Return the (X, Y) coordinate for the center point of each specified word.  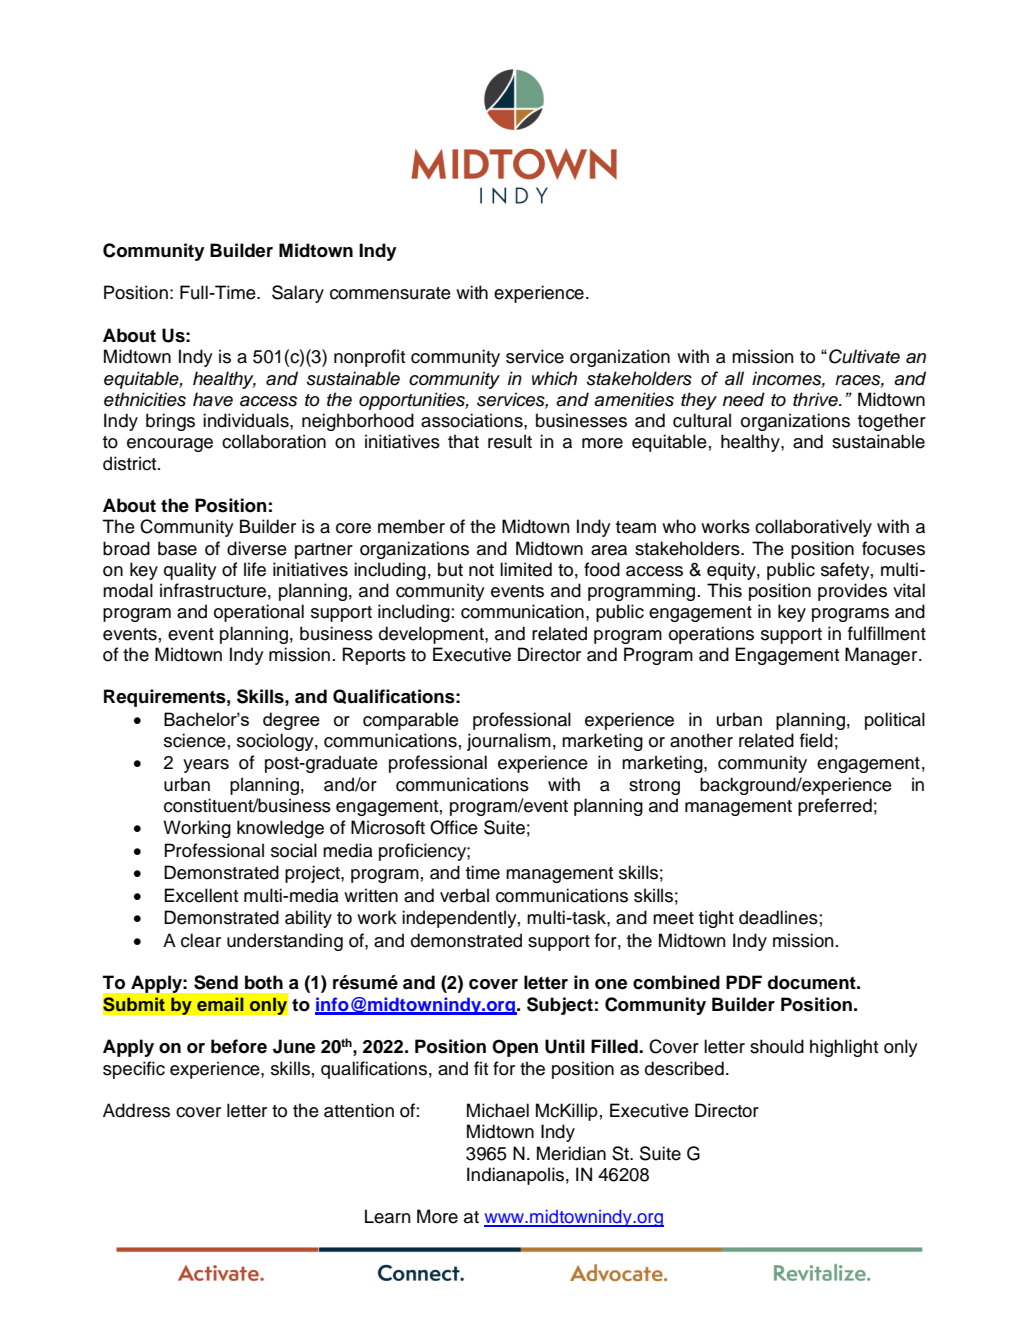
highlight (844, 1048)
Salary (298, 294)
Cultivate (864, 356)
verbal (464, 895)
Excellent (201, 895)
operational (259, 613)
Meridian (571, 1153)
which (554, 378)
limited (526, 569)
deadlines (778, 917)
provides (852, 592)
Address (136, 1110)
